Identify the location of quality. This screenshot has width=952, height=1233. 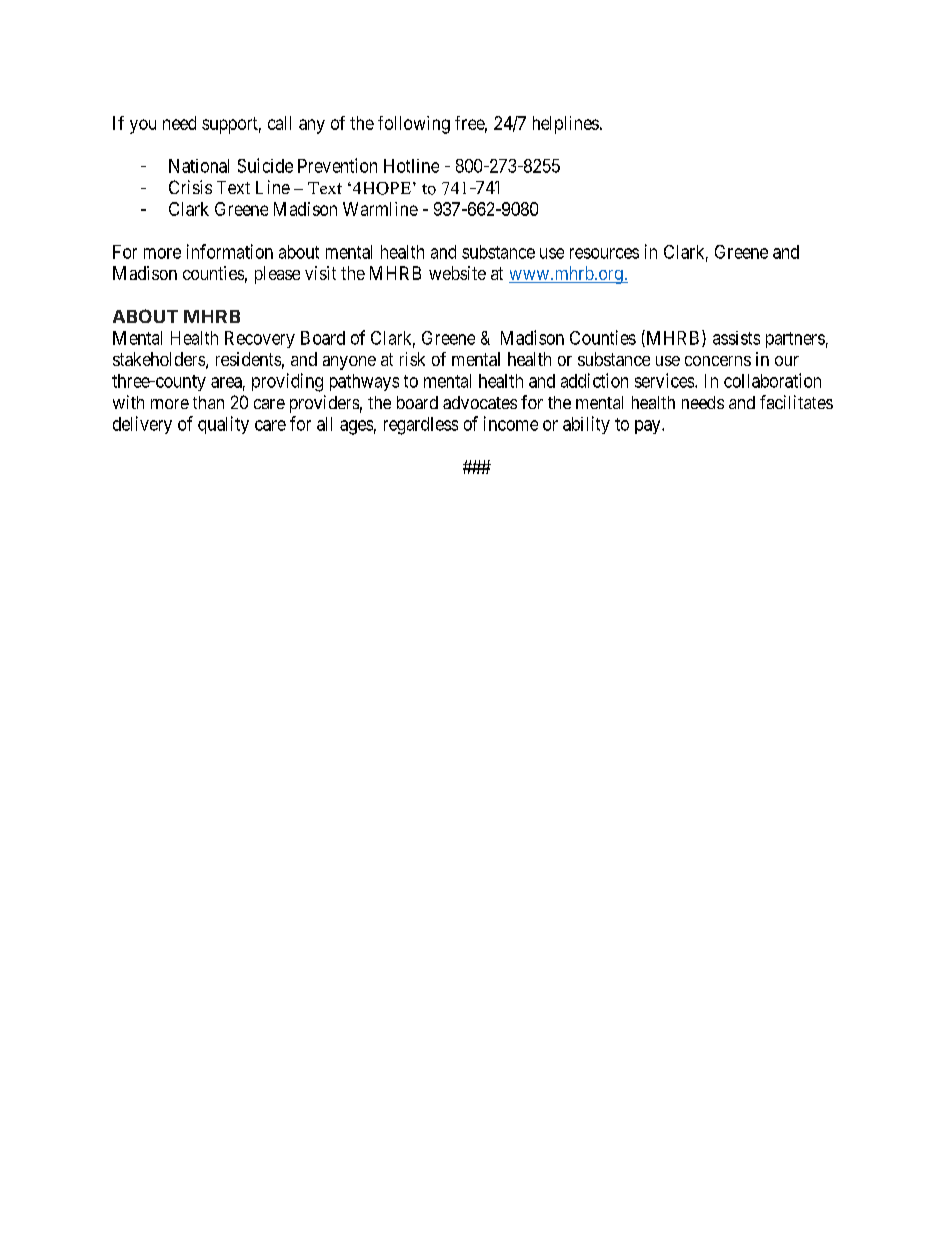
(223, 425).
